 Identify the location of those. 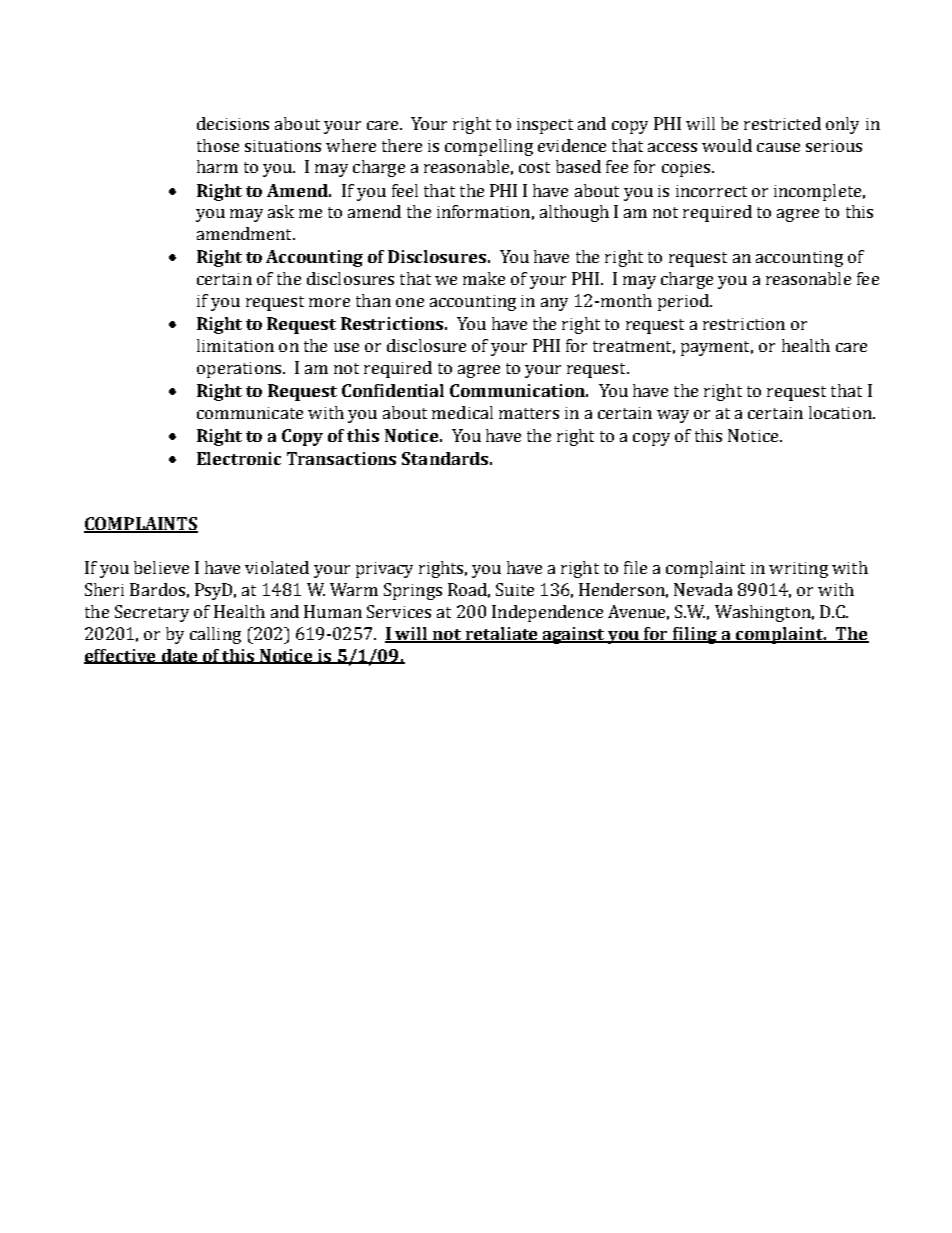
(218, 145).
